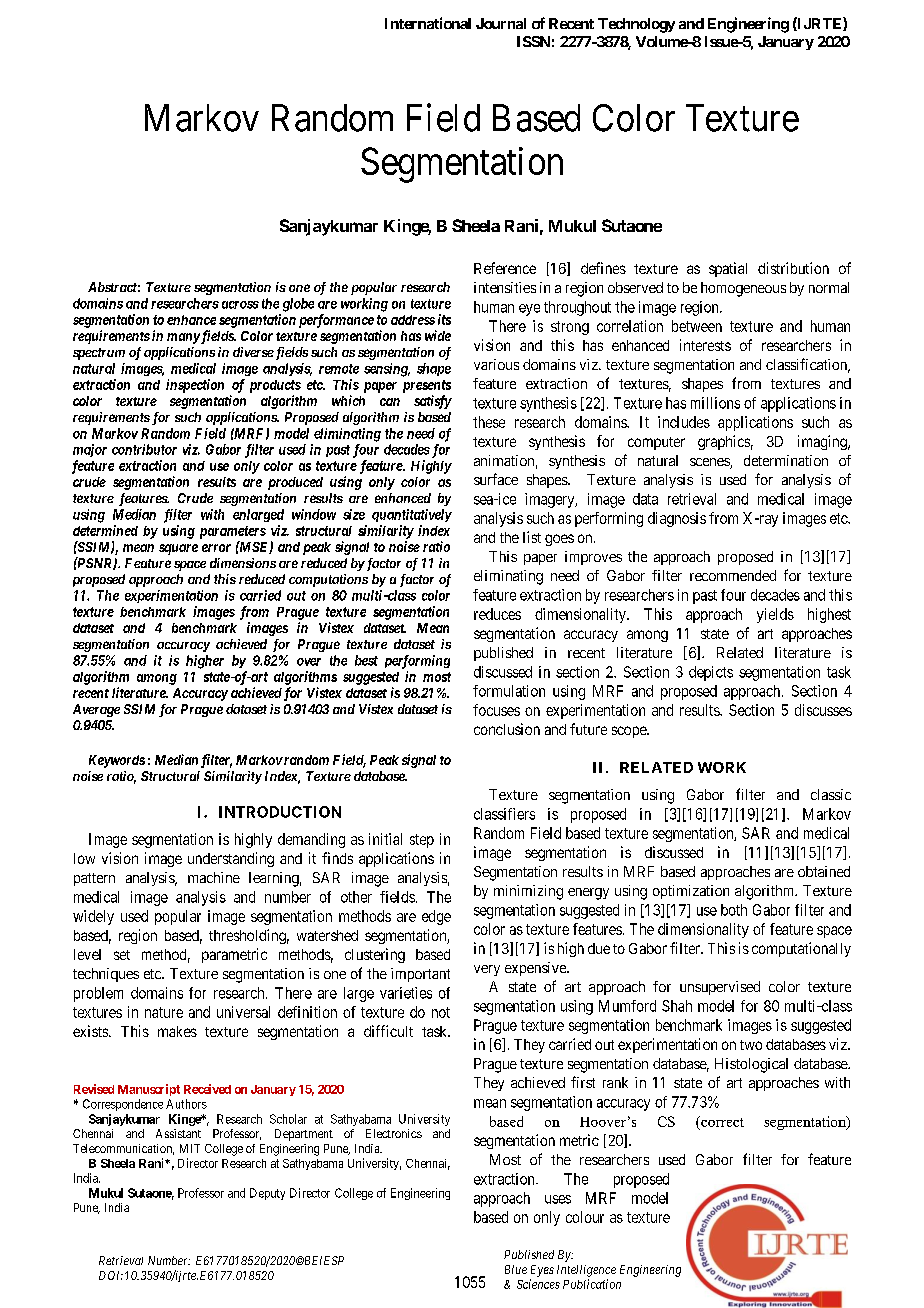  What do you see at coordinates (710, 463) in the screenshot?
I see `scenes` at bounding box center [710, 463].
